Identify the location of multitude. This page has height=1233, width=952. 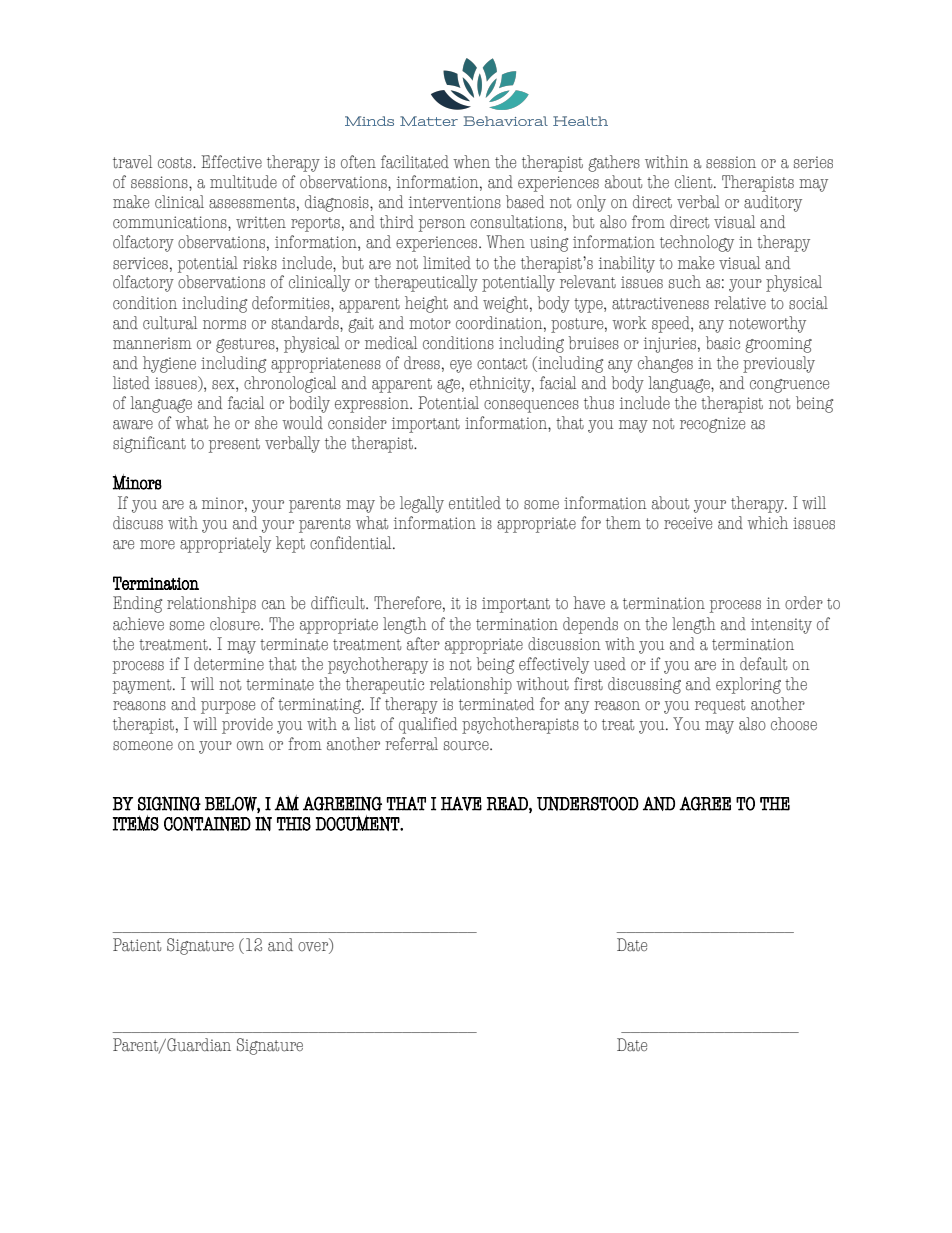
(243, 182).
